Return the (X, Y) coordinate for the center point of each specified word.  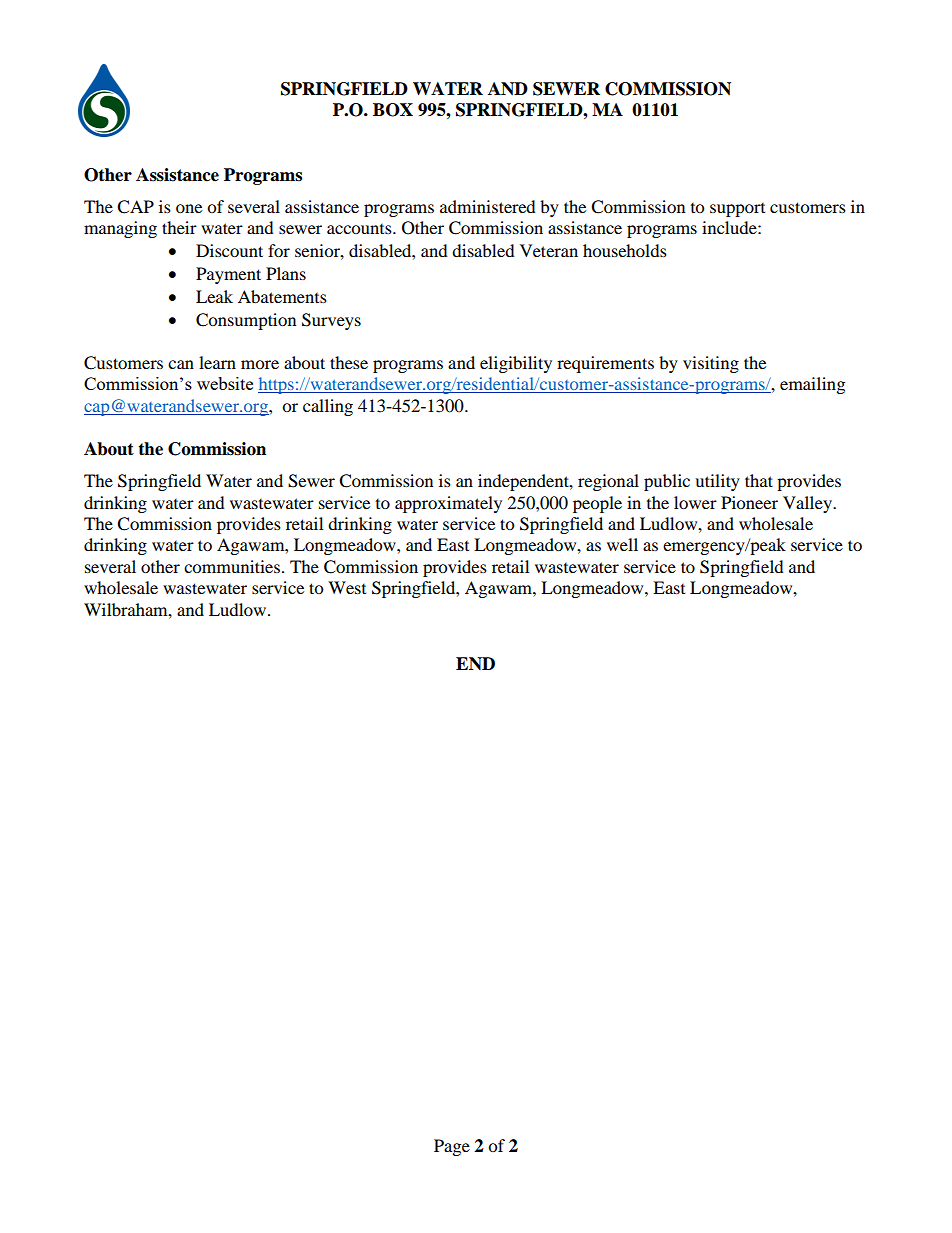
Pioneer (749, 502)
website (225, 383)
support (737, 210)
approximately (448, 504)
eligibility (516, 364)
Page (452, 1147)
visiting (711, 364)
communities (233, 566)
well (622, 544)
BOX (393, 110)
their (179, 227)
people (597, 504)
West (347, 587)
